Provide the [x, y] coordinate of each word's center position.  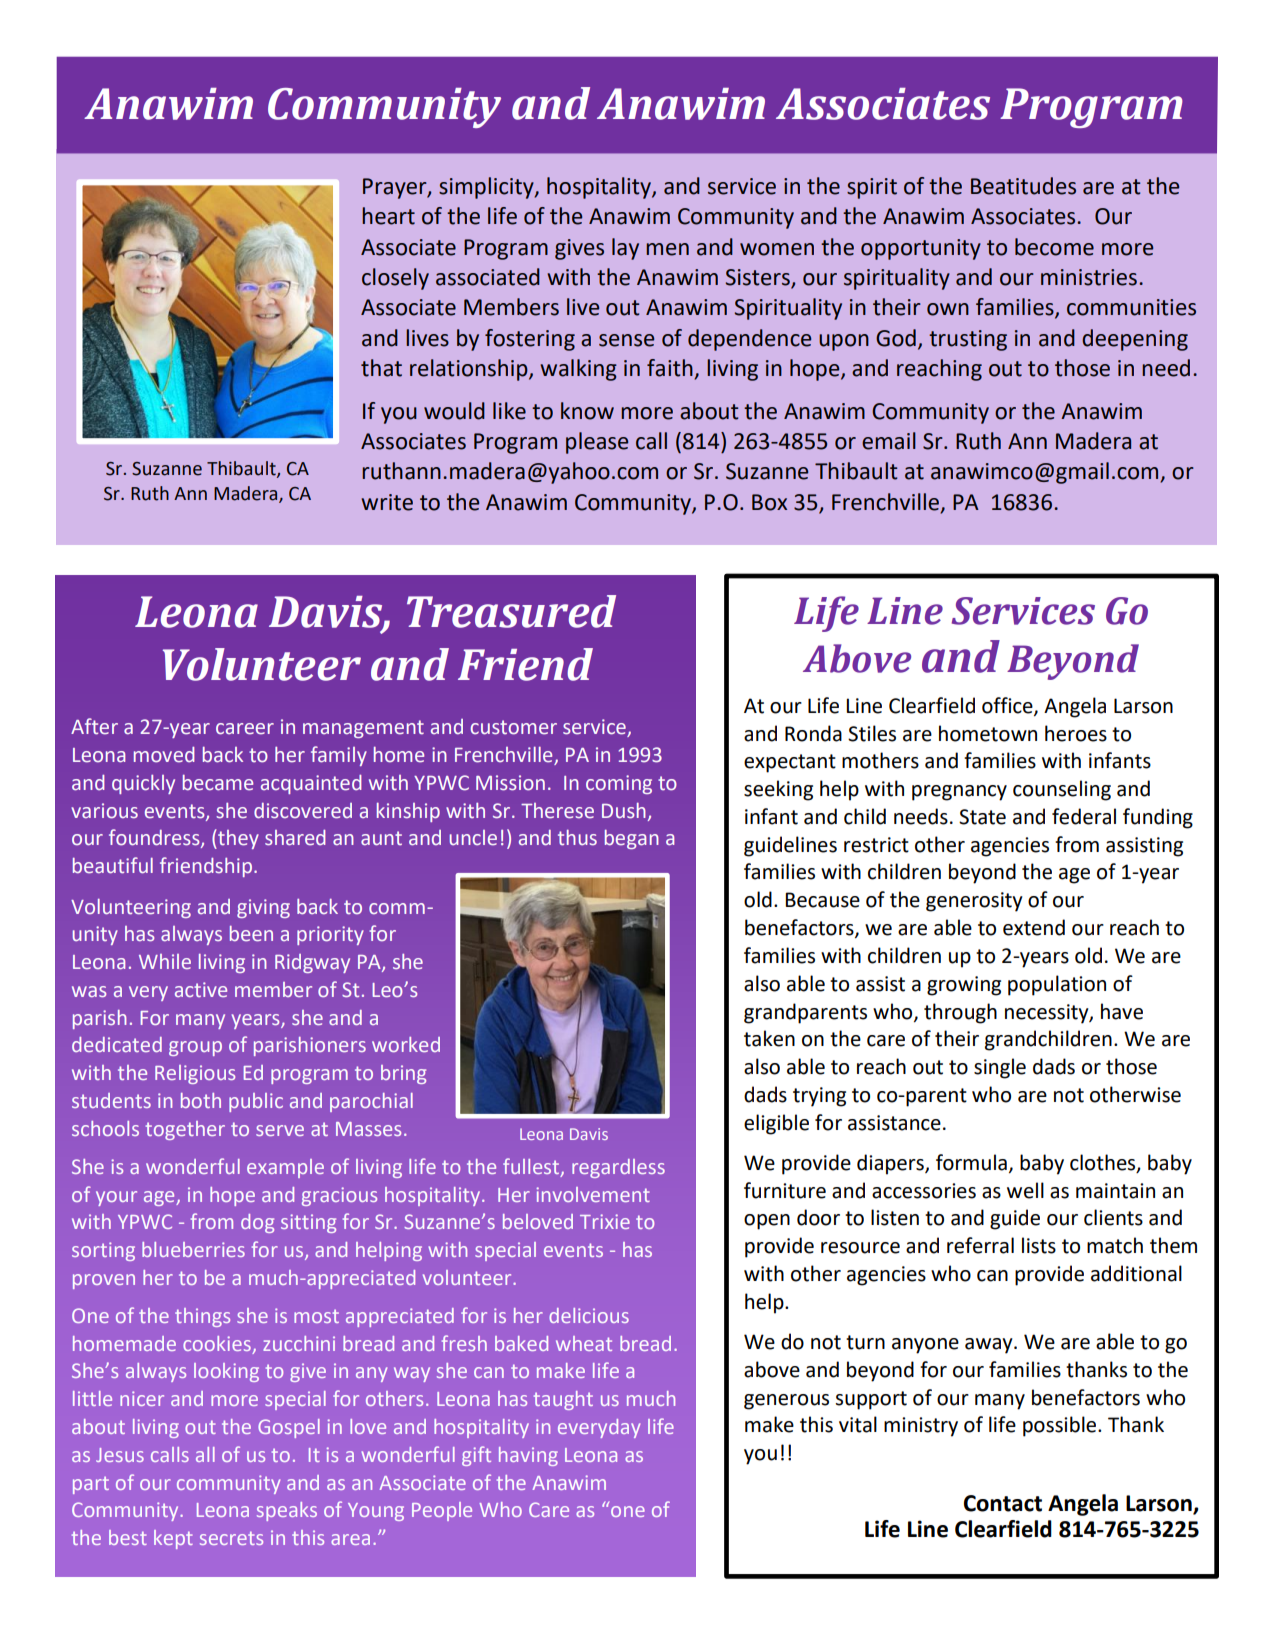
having [528, 1456]
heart [388, 216]
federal [1084, 816]
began [632, 839]
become [1054, 247]
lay [625, 249]
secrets [231, 1538]
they [237, 839]
